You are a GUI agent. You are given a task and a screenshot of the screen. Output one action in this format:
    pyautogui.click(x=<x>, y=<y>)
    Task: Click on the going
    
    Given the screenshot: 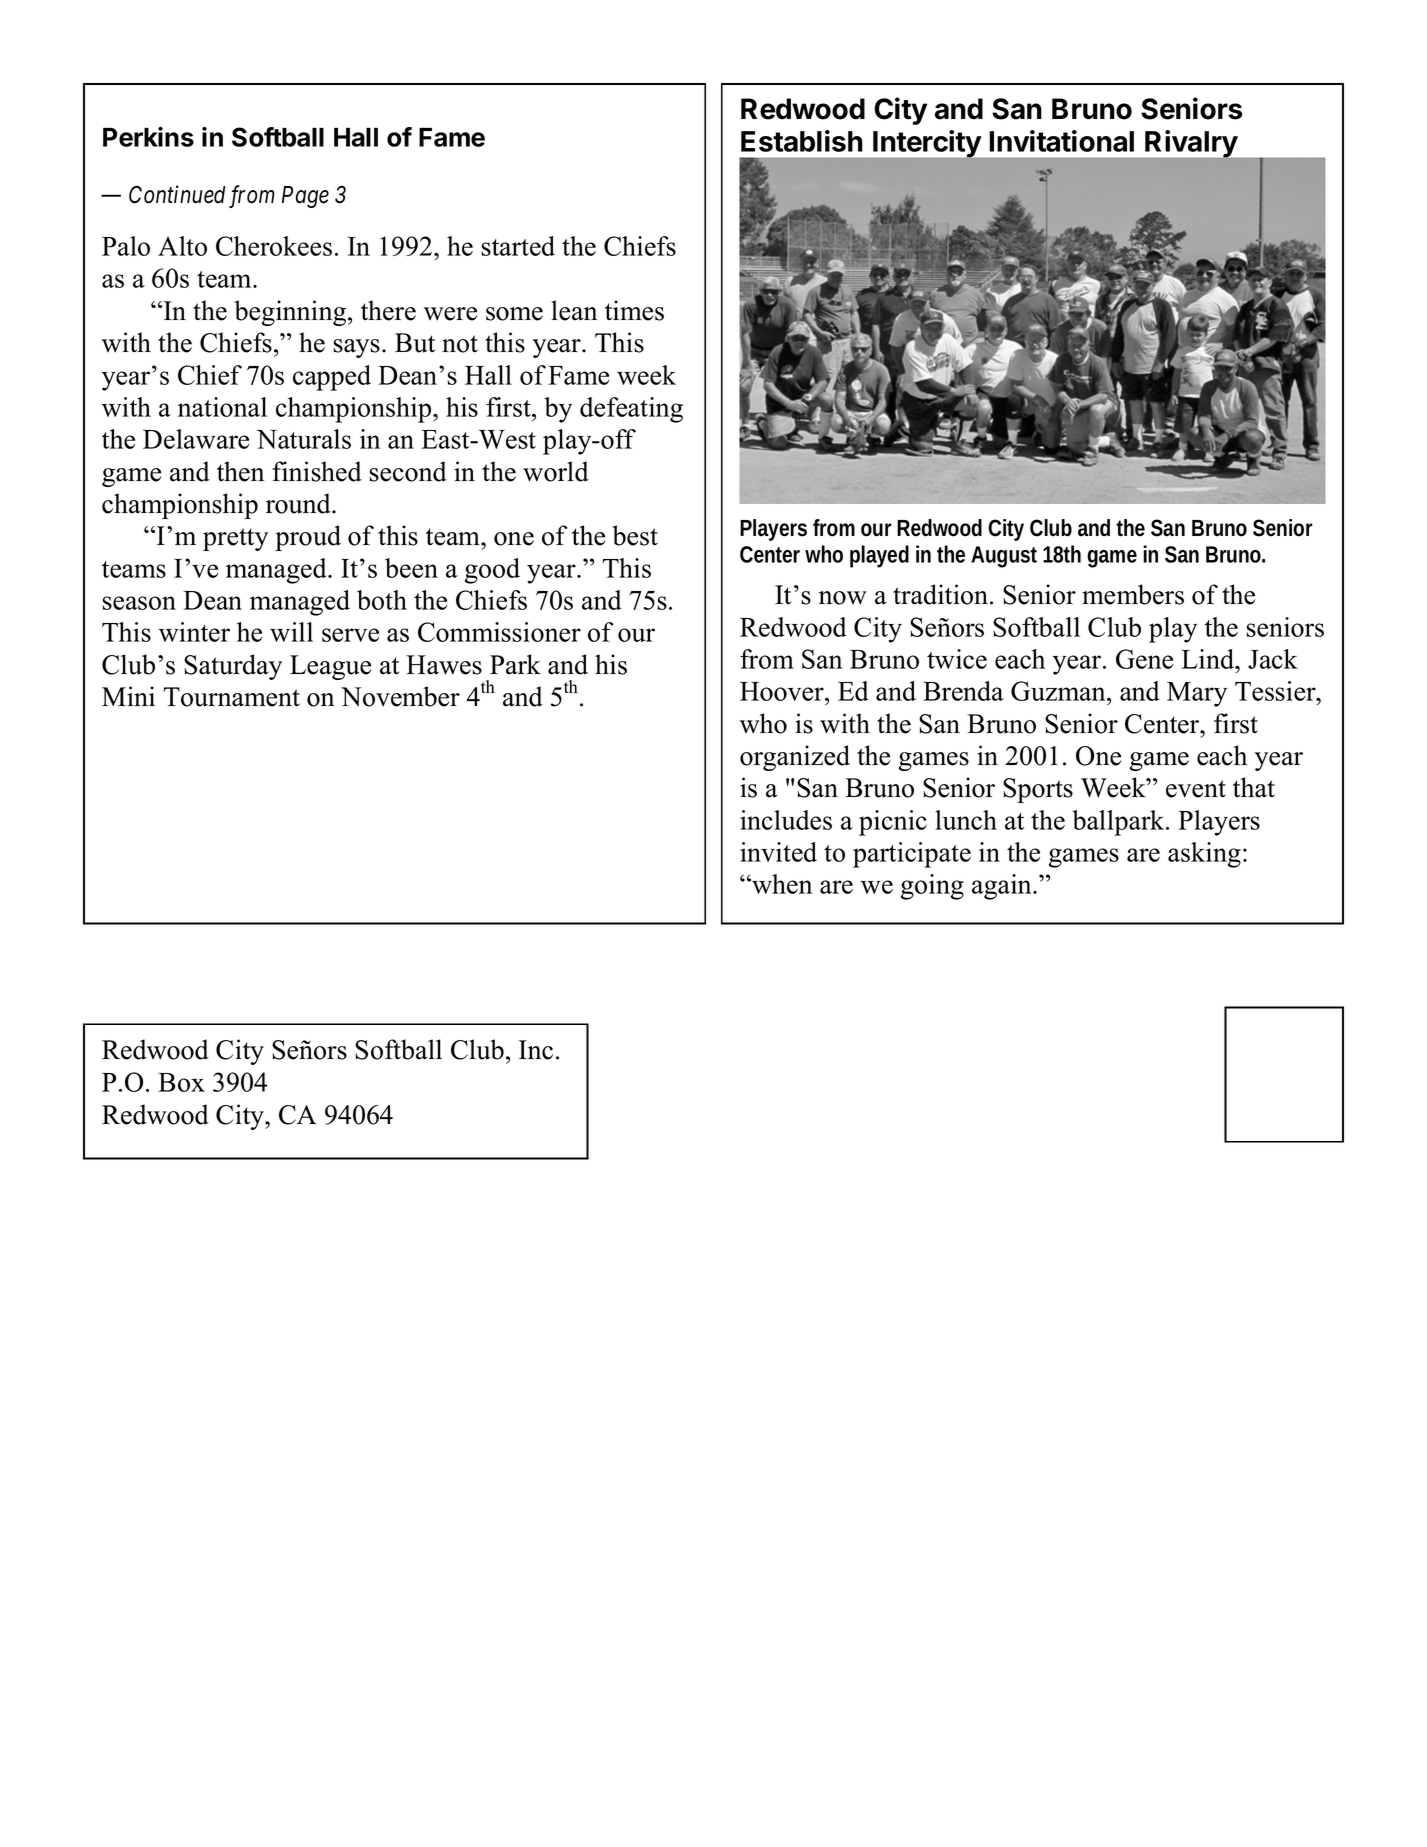 What is the action you would take?
    pyautogui.click(x=932, y=887)
